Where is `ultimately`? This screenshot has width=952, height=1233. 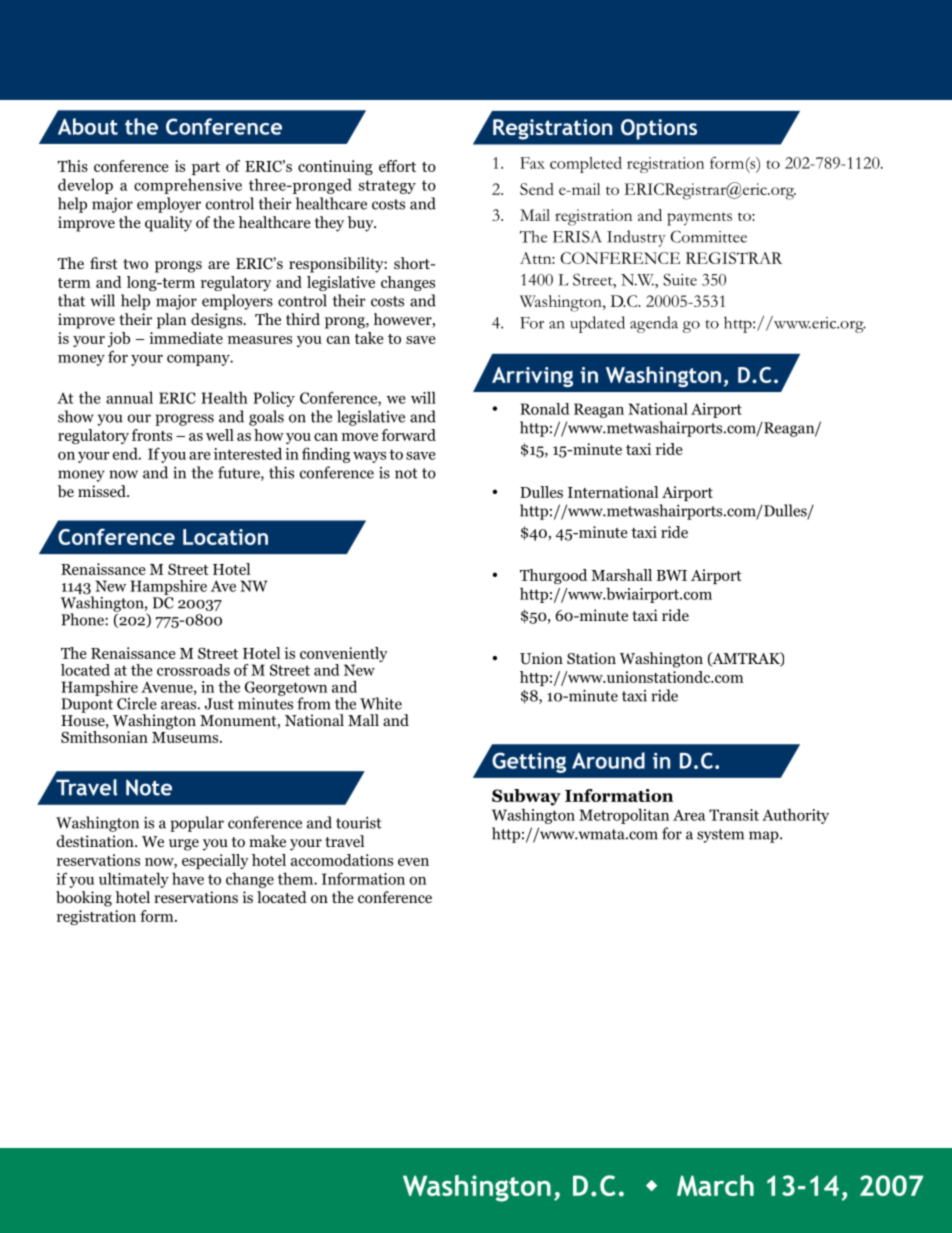 ultimately is located at coordinates (134, 880).
